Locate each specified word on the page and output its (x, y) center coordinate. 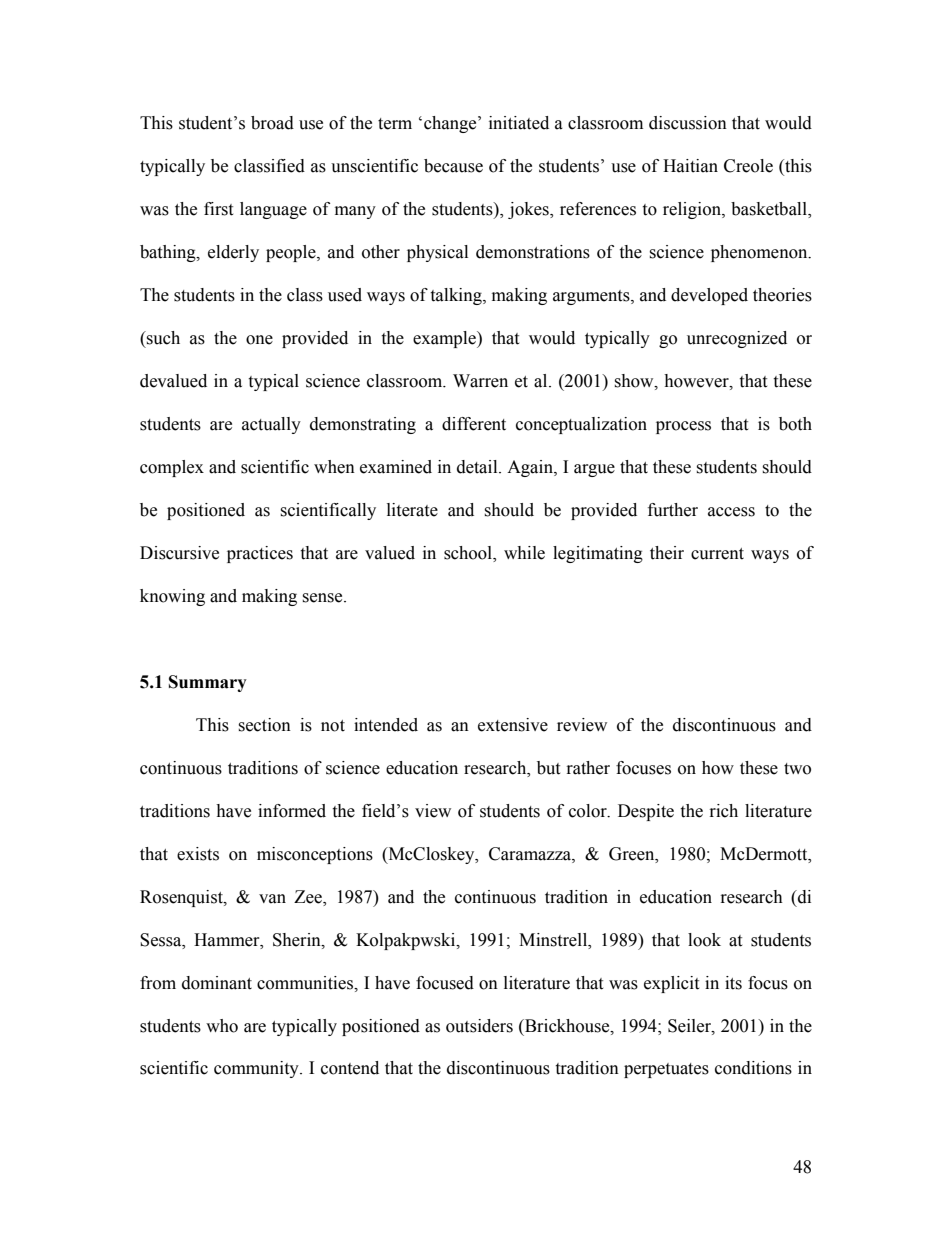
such (162, 338)
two (797, 769)
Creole (748, 166)
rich (724, 811)
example (445, 339)
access (731, 512)
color (589, 811)
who (222, 1026)
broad (272, 123)
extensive (513, 725)
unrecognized (737, 339)
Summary (208, 683)
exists (198, 854)
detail (478, 467)
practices (260, 554)
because (453, 166)
